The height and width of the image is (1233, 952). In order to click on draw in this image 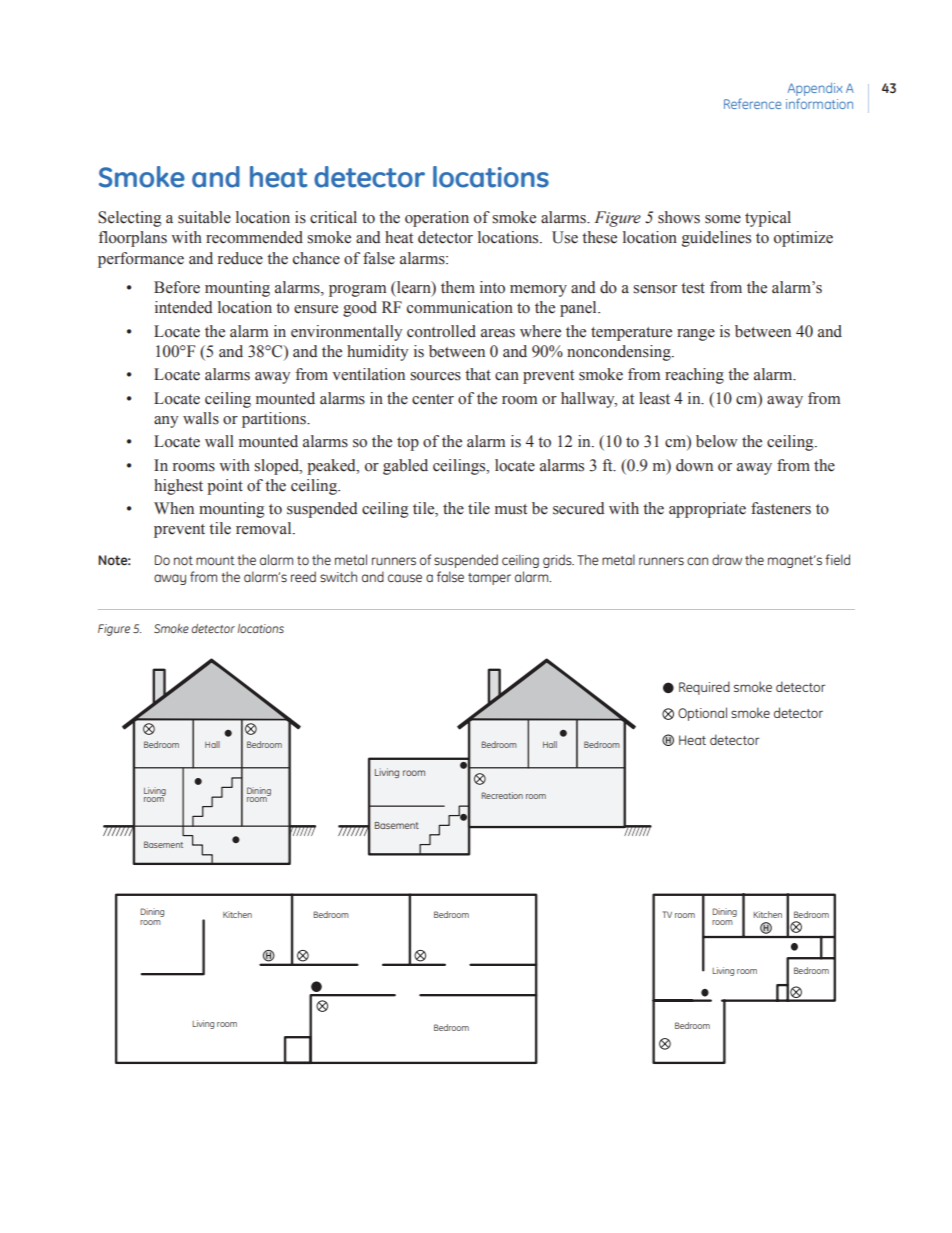, I will do `click(727, 559)`.
